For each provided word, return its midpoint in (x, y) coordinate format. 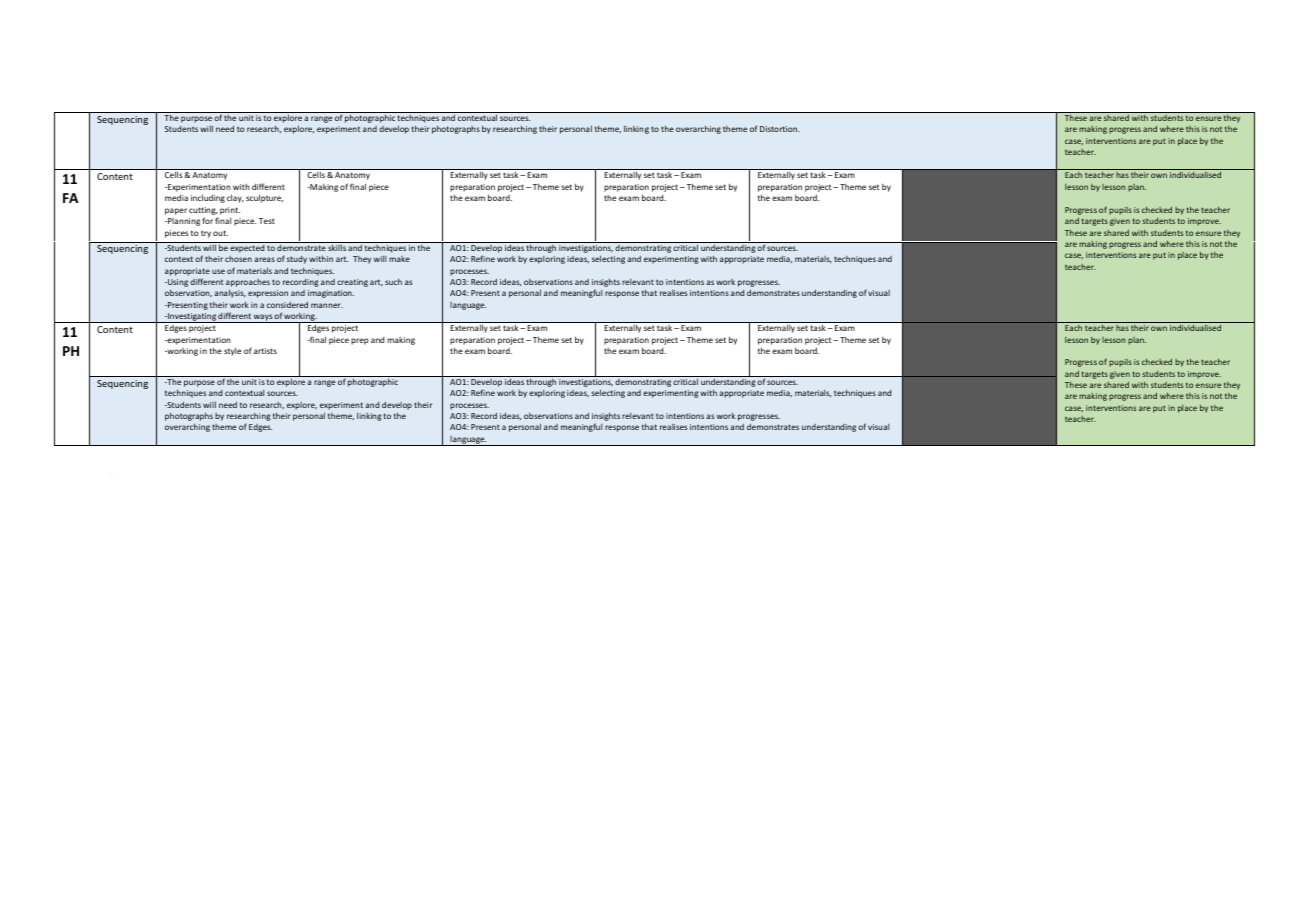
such (393, 281)
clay (235, 198)
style (232, 352)
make (399, 259)
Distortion (780, 129)
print (230, 211)
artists (265, 351)
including (208, 198)
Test (267, 221)
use (218, 271)
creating (352, 283)
